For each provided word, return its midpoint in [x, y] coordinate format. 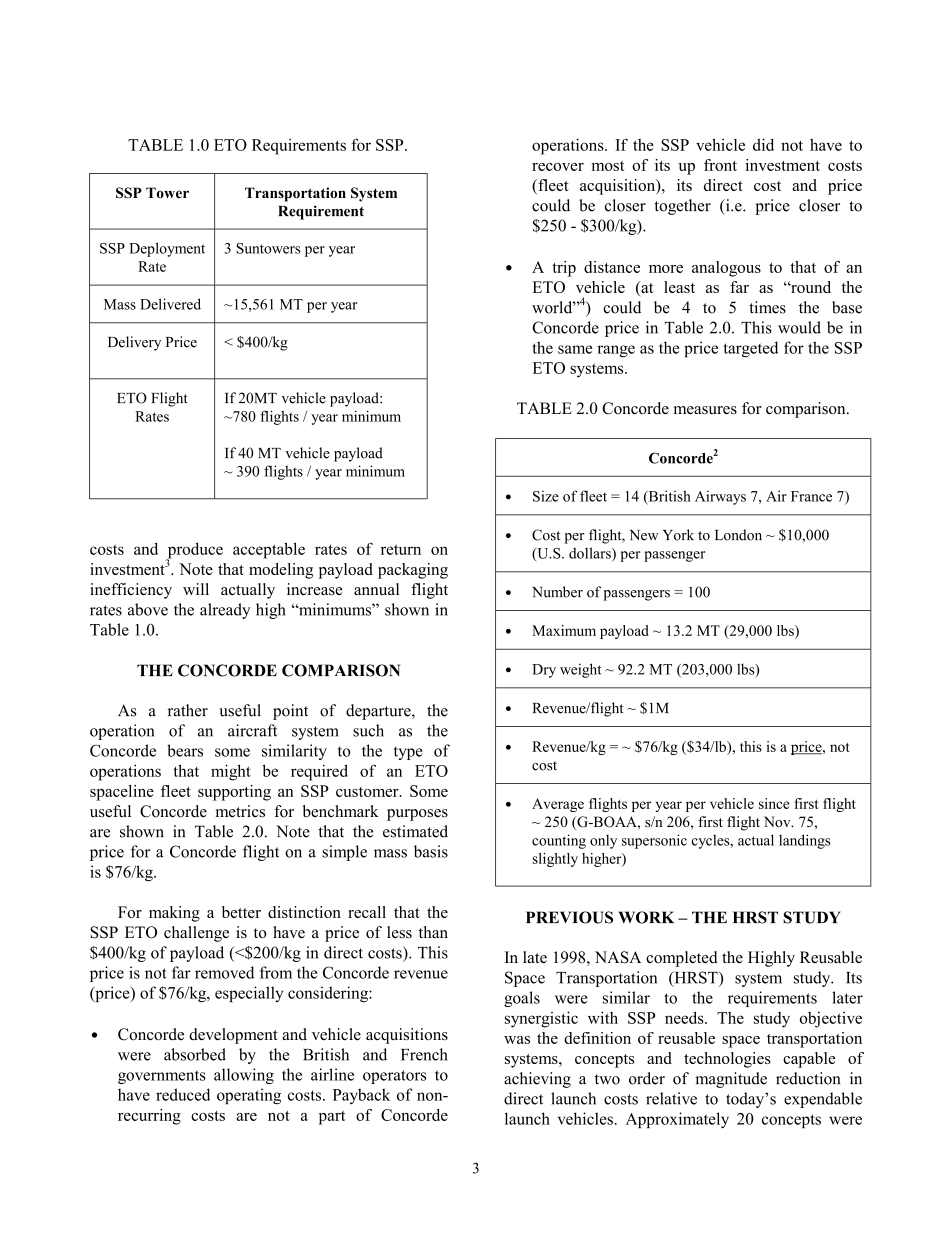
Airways [720, 497]
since [774, 803]
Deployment [167, 249]
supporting [234, 793]
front [720, 165]
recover [558, 167]
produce [194, 551]
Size [546, 496]
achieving [537, 1080]
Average [558, 805]
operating [249, 1096]
